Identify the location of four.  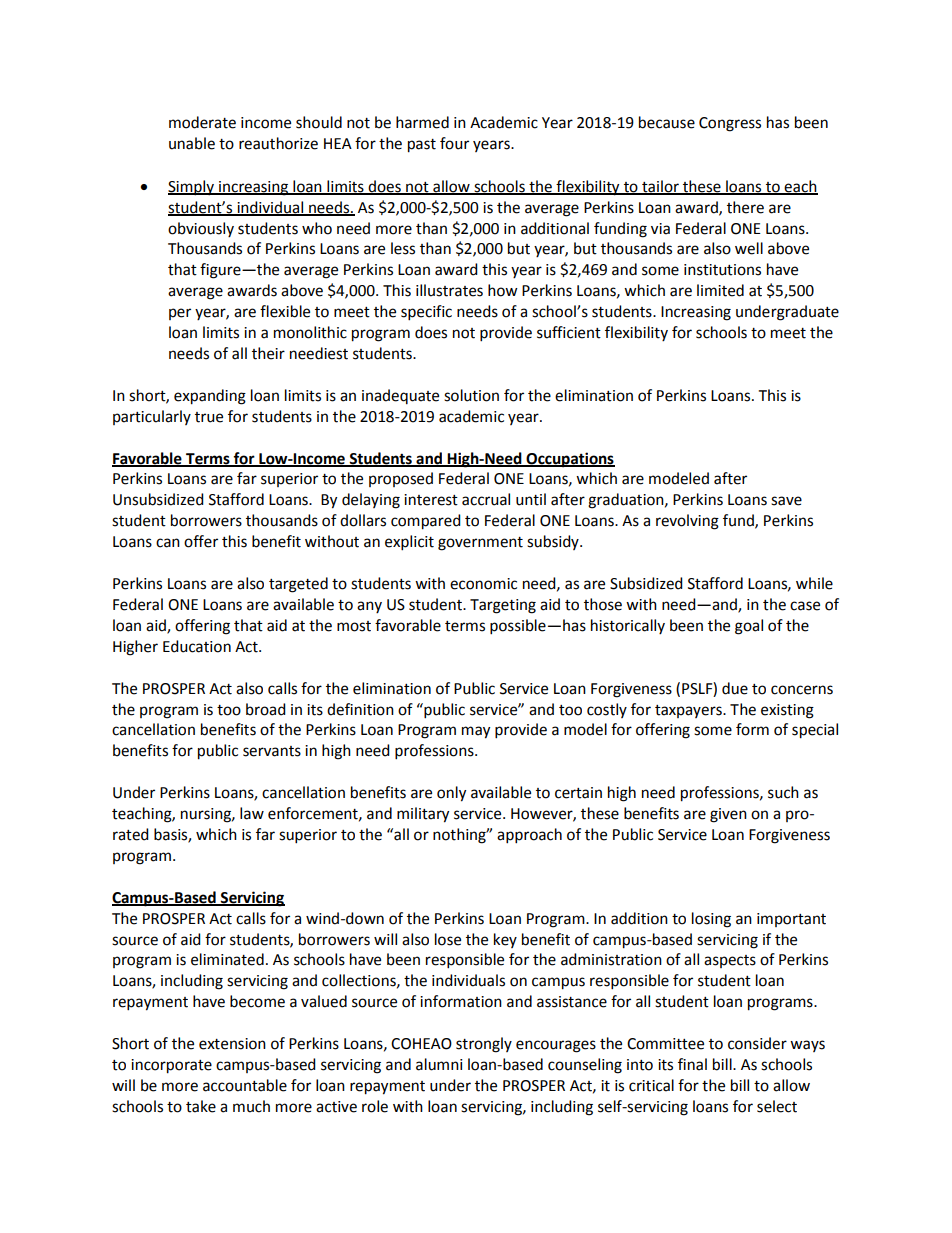
(454, 143).
